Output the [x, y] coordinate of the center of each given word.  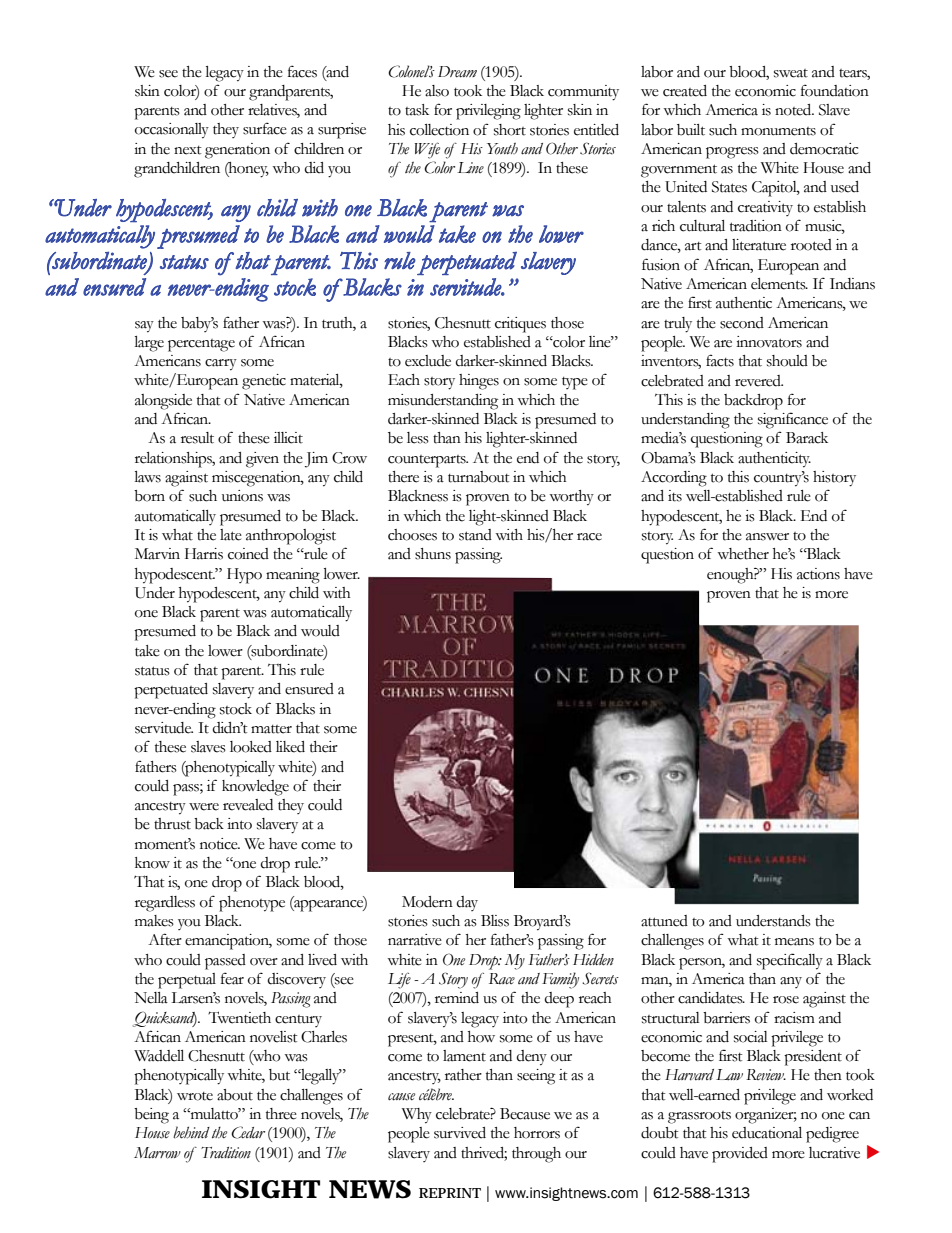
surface [265, 128]
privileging [488, 112]
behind [191, 1132]
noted [794, 110]
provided [740, 1155]
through [536, 1155]
